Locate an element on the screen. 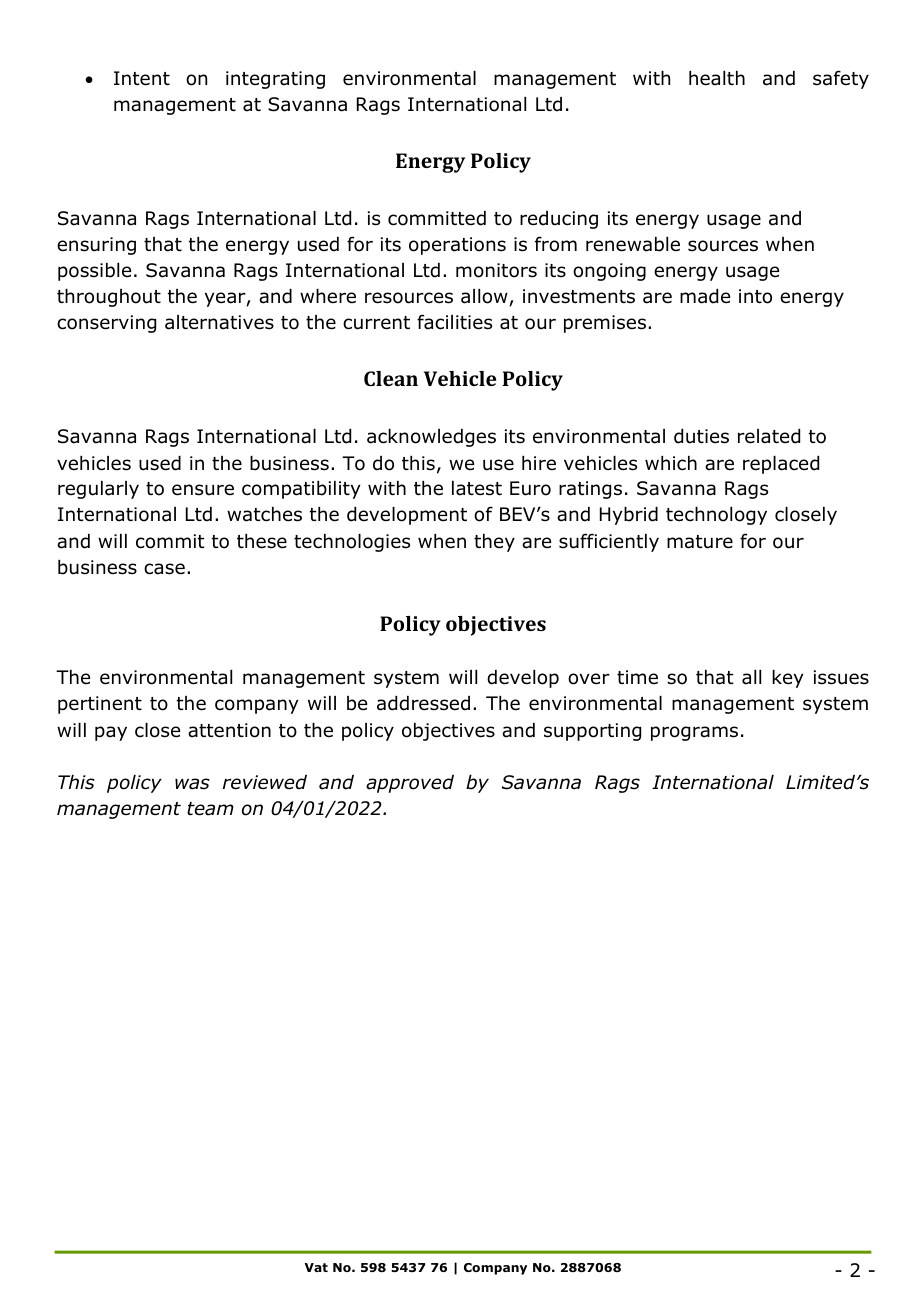 The height and width of the screenshot is (1308, 924). health is located at coordinates (717, 78).
